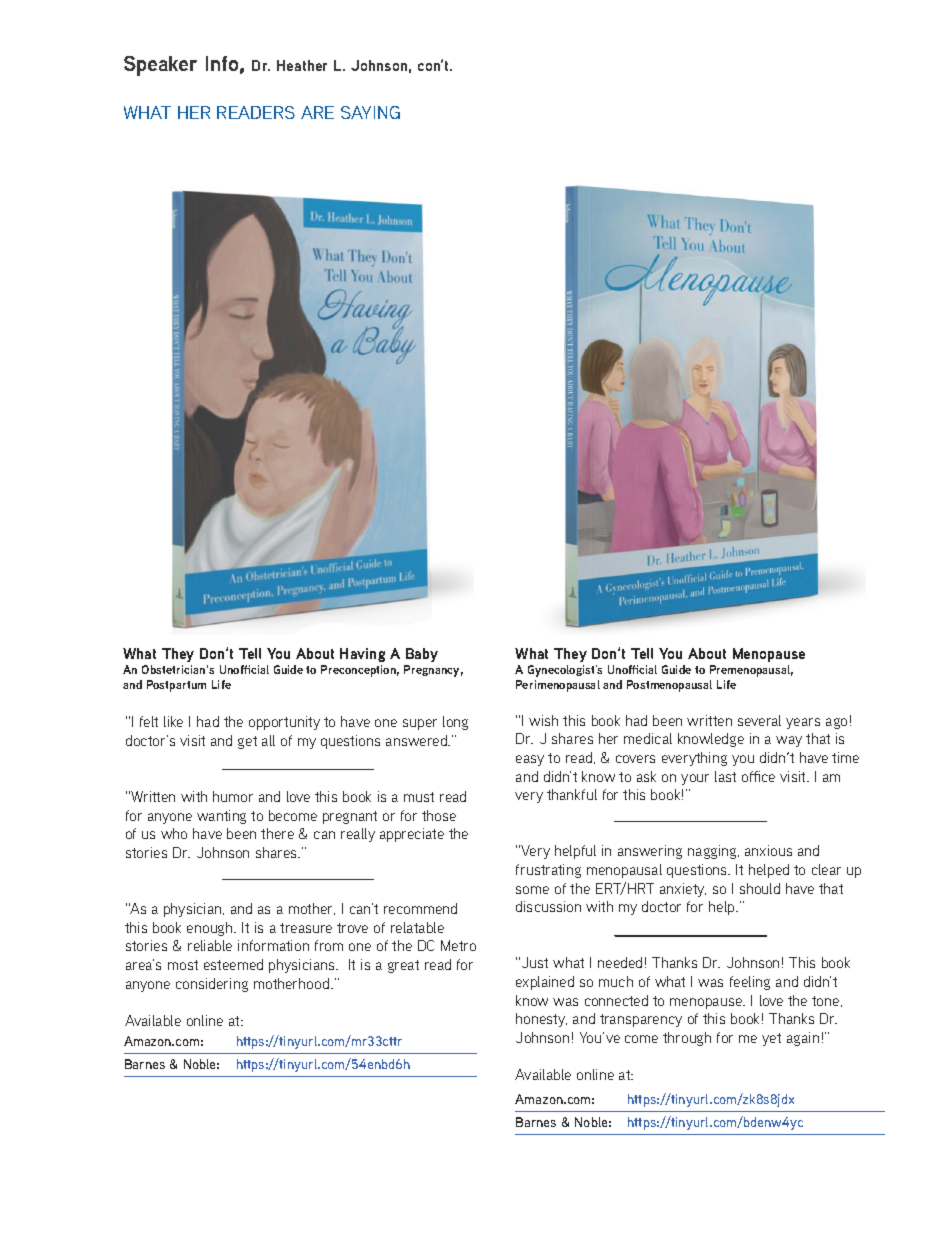  Describe the element at coordinates (362, 655) in the document. I see `Having` at that location.
